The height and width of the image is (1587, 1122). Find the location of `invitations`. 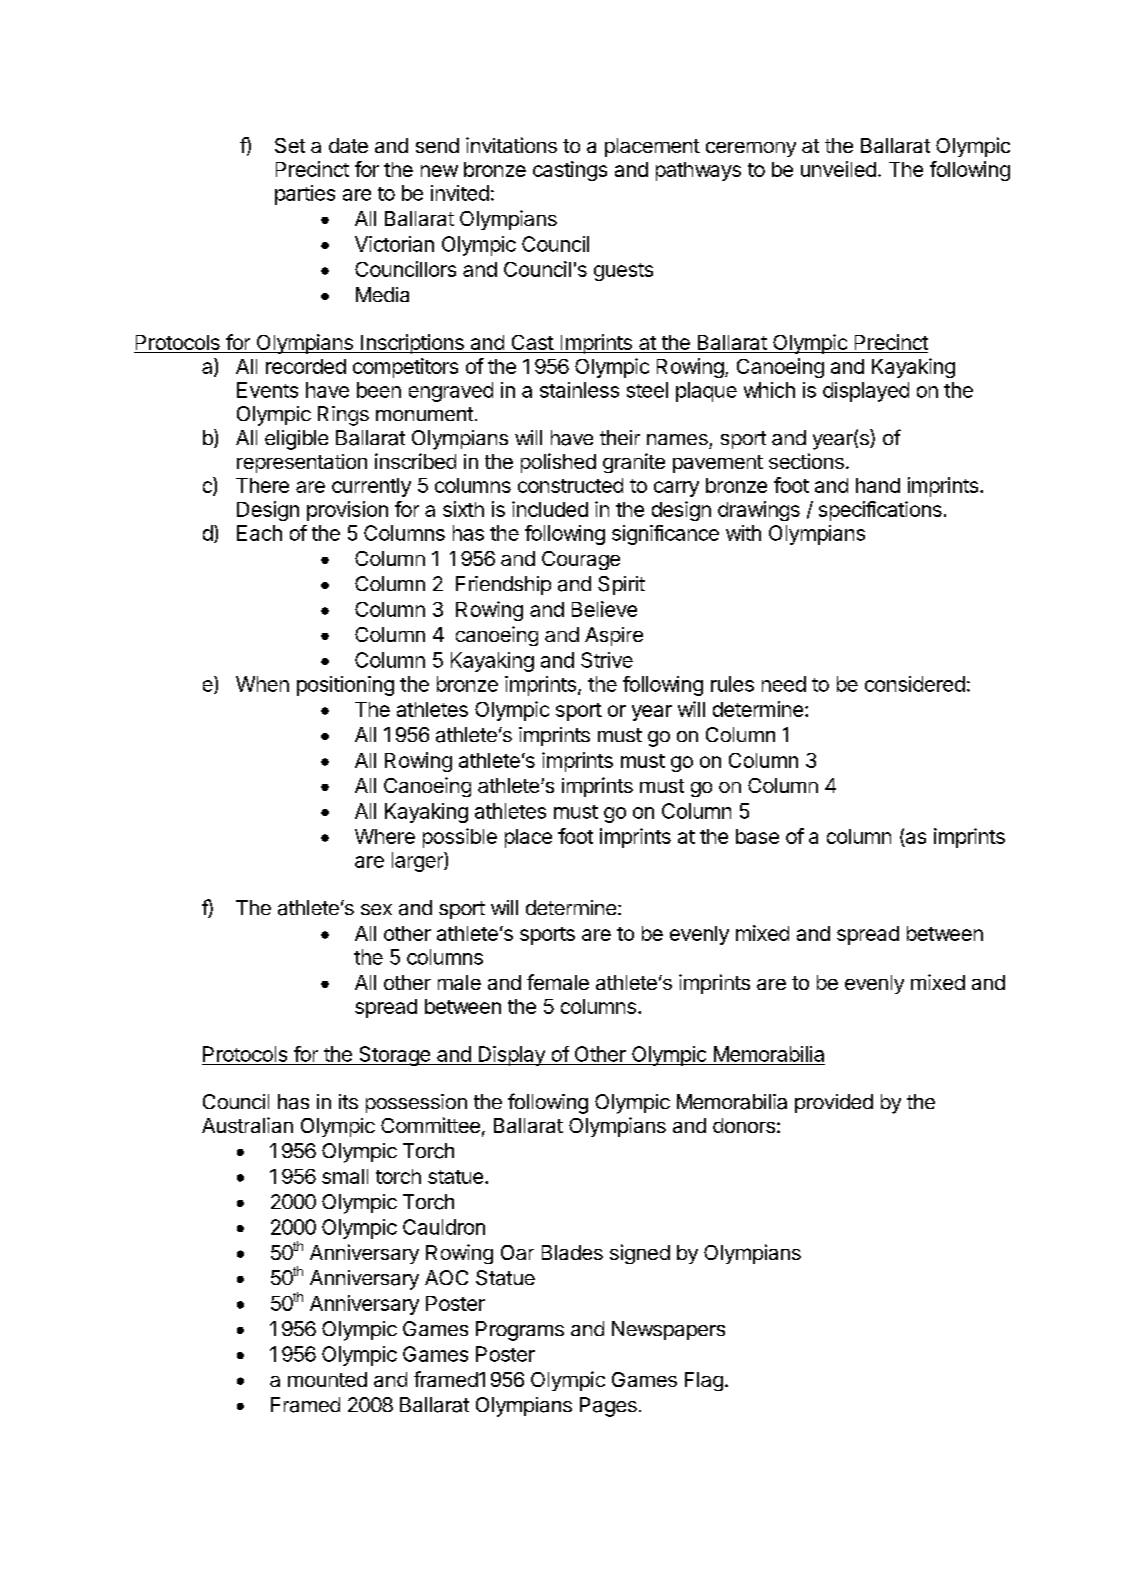

invitations is located at coordinates (511, 145).
